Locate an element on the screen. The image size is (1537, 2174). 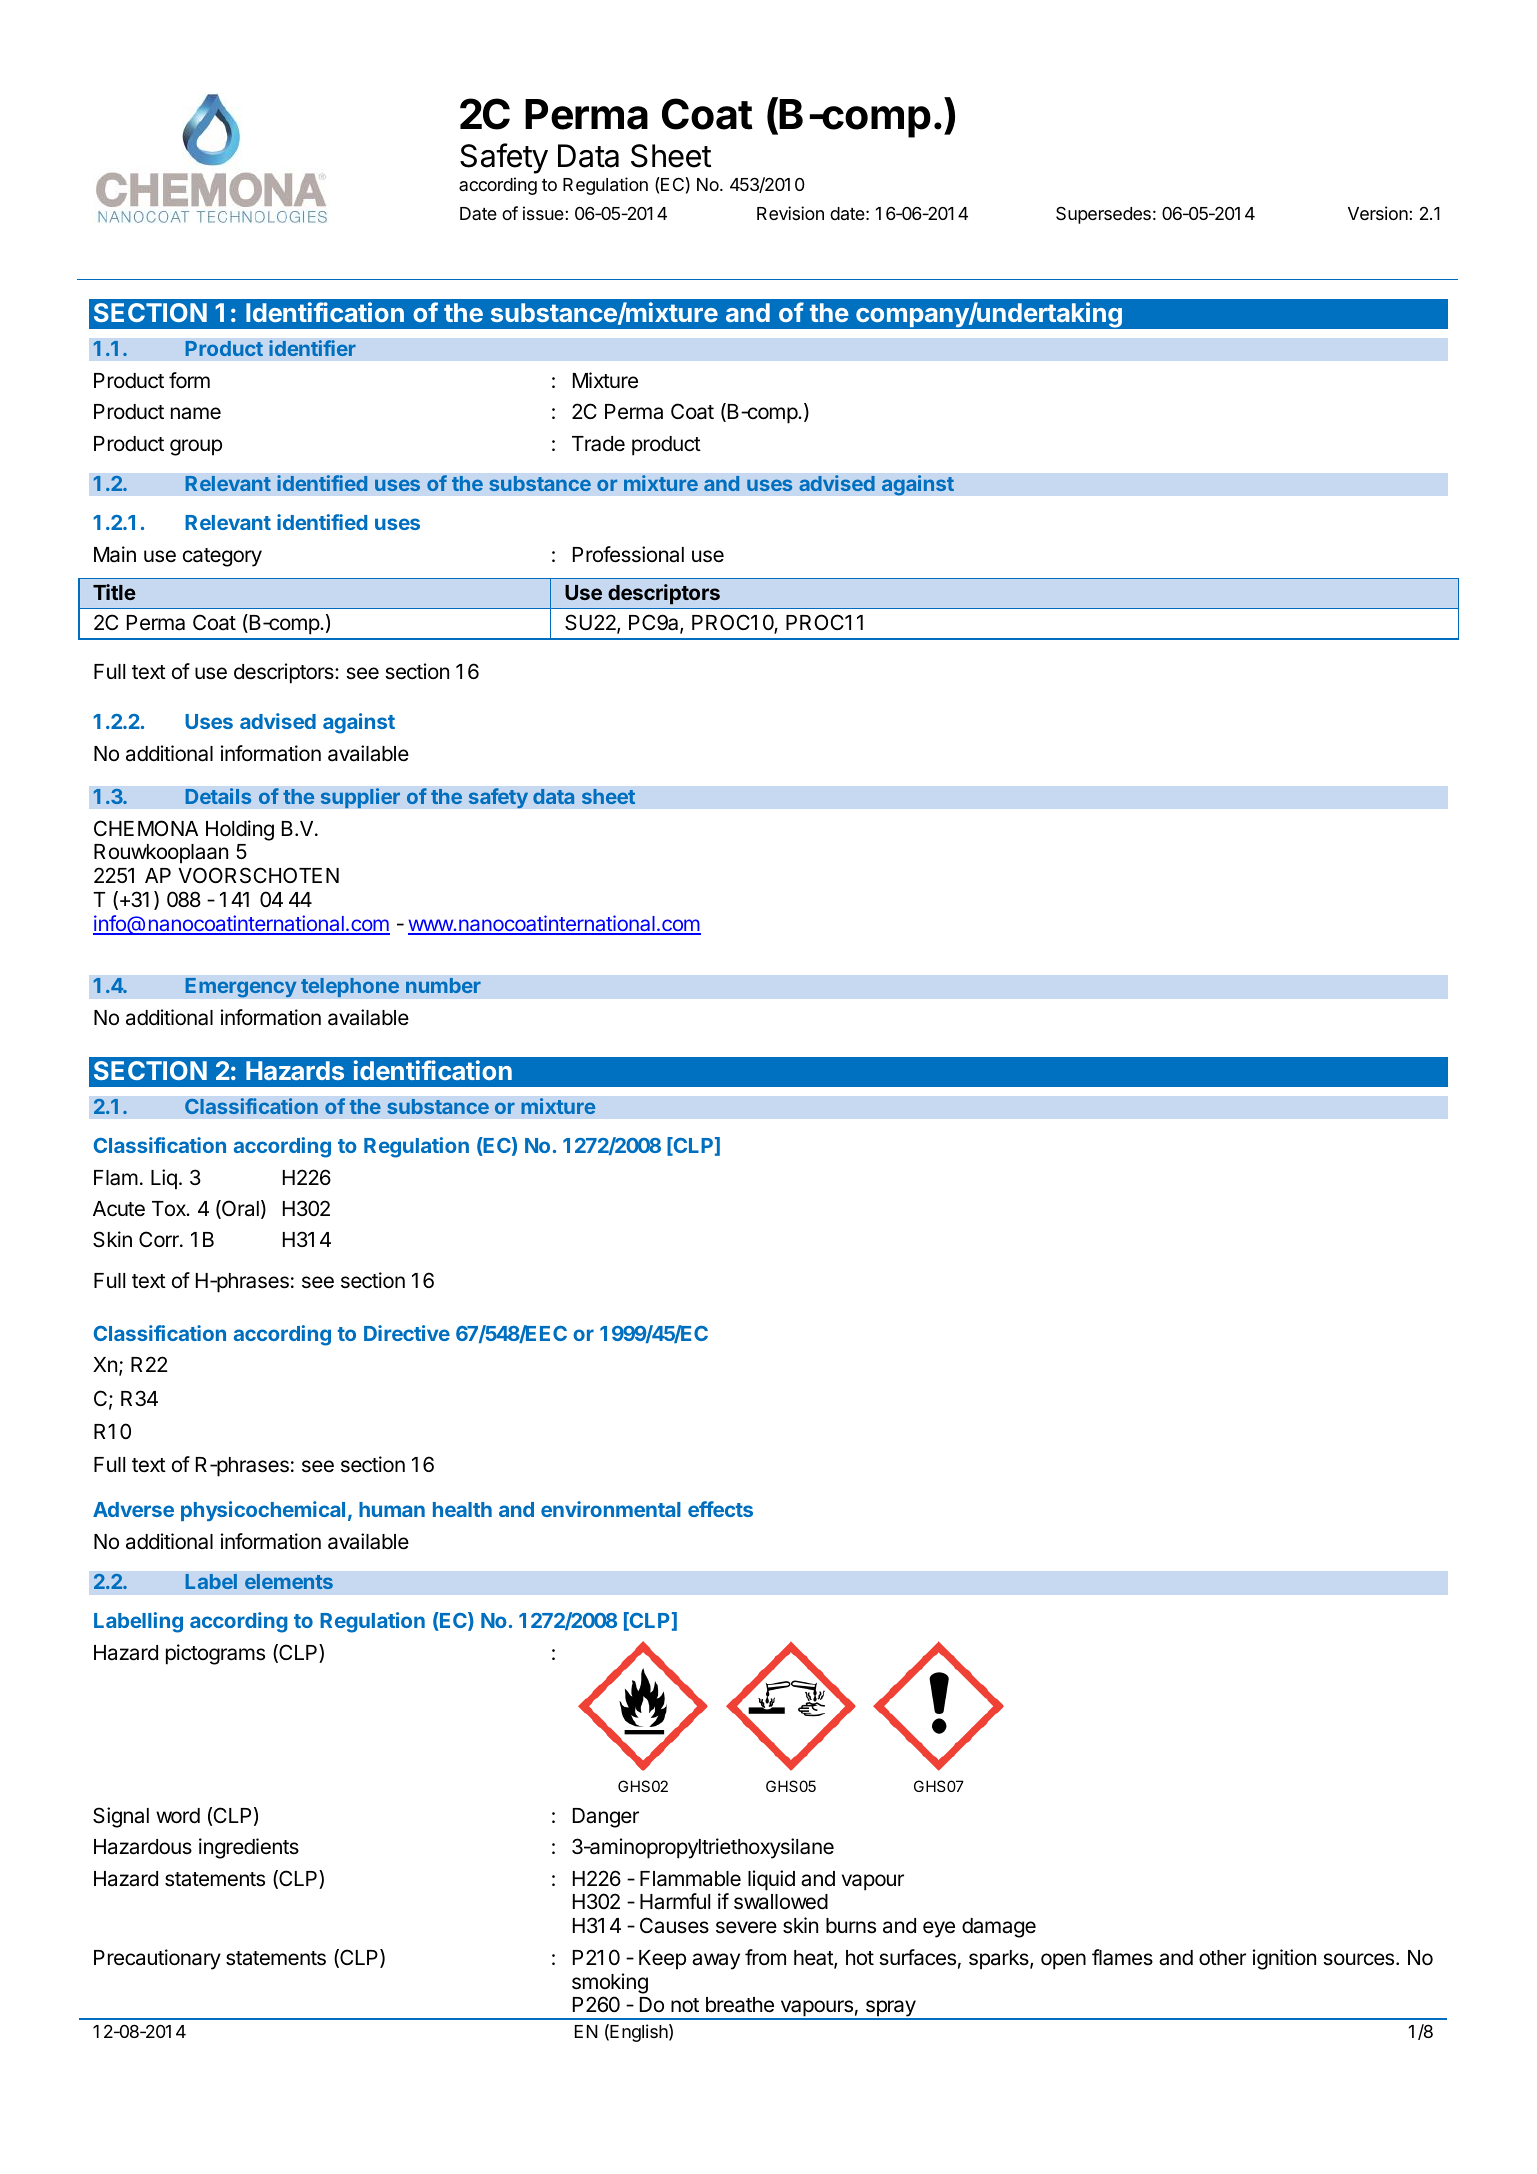
identifier is located at coordinates (312, 348).
